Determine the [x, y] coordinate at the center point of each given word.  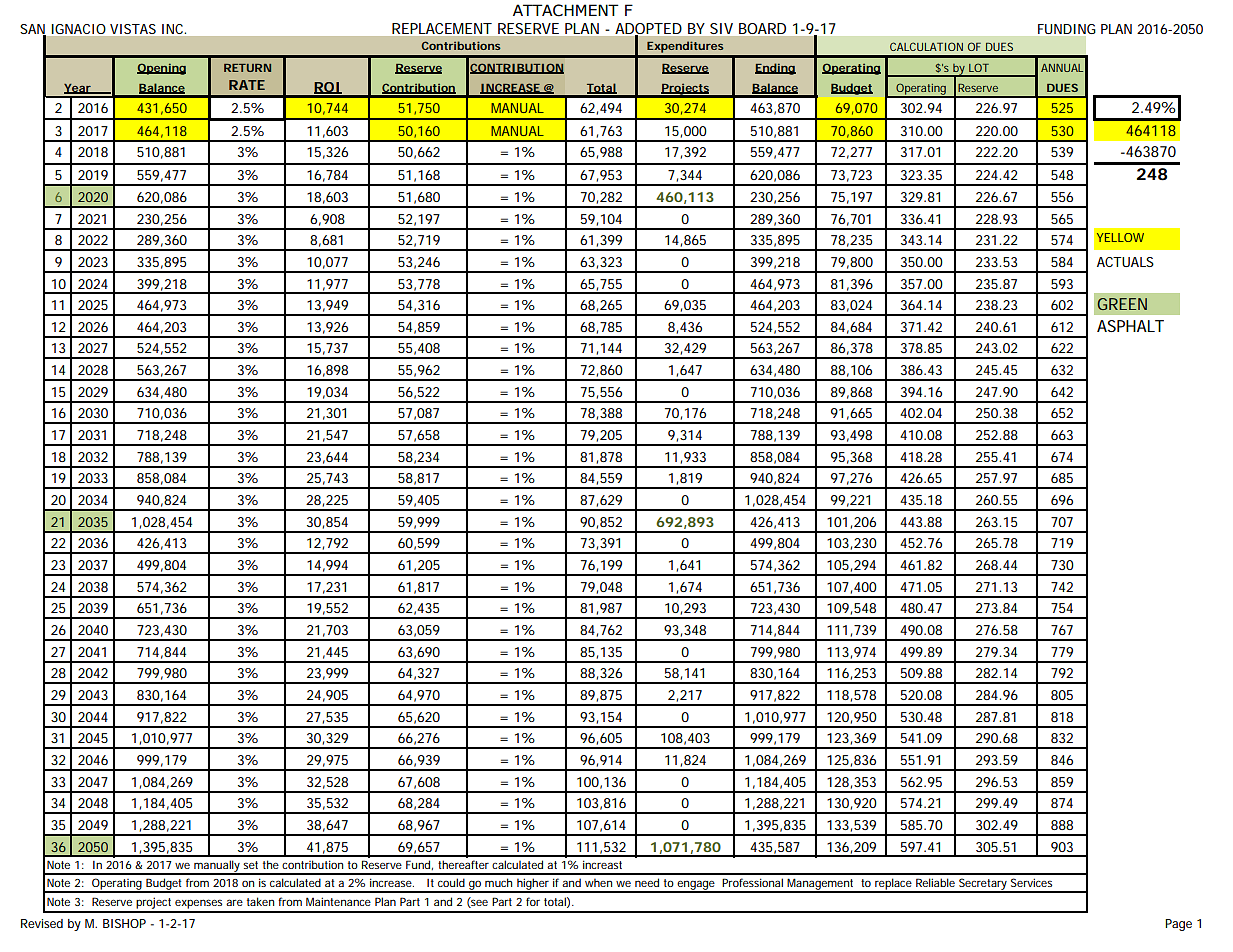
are [234, 902]
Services [1031, 882]
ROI [327, 88]
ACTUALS [1125, 262]
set [250, 865]
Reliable [935, 882]
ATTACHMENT [566, 10]
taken [260, 901]
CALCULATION [926, 46]
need [647, 882]
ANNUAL [1062, 68]
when [598, 882]
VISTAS [133, 29]
